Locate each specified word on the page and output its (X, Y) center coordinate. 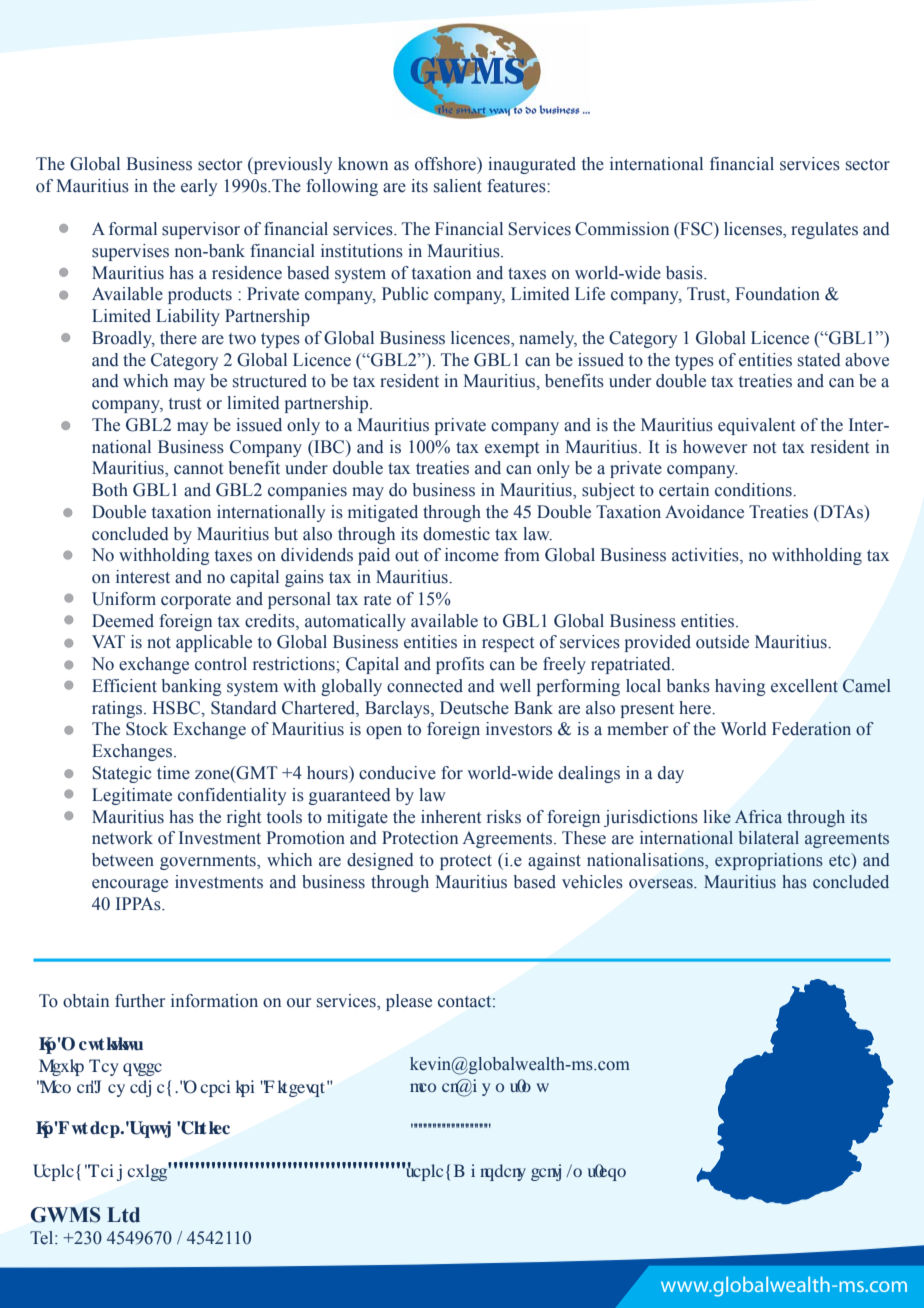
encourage (130, 885)
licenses (754, 230)
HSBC (177, 708)
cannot (198, 469)
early (199, 187)
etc (840, 860)
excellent (804, 686)
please (409, 1002)
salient (458, 186)
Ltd (123, 1215)
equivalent (756, 426)
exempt (512, 449)
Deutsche (474, 708)
